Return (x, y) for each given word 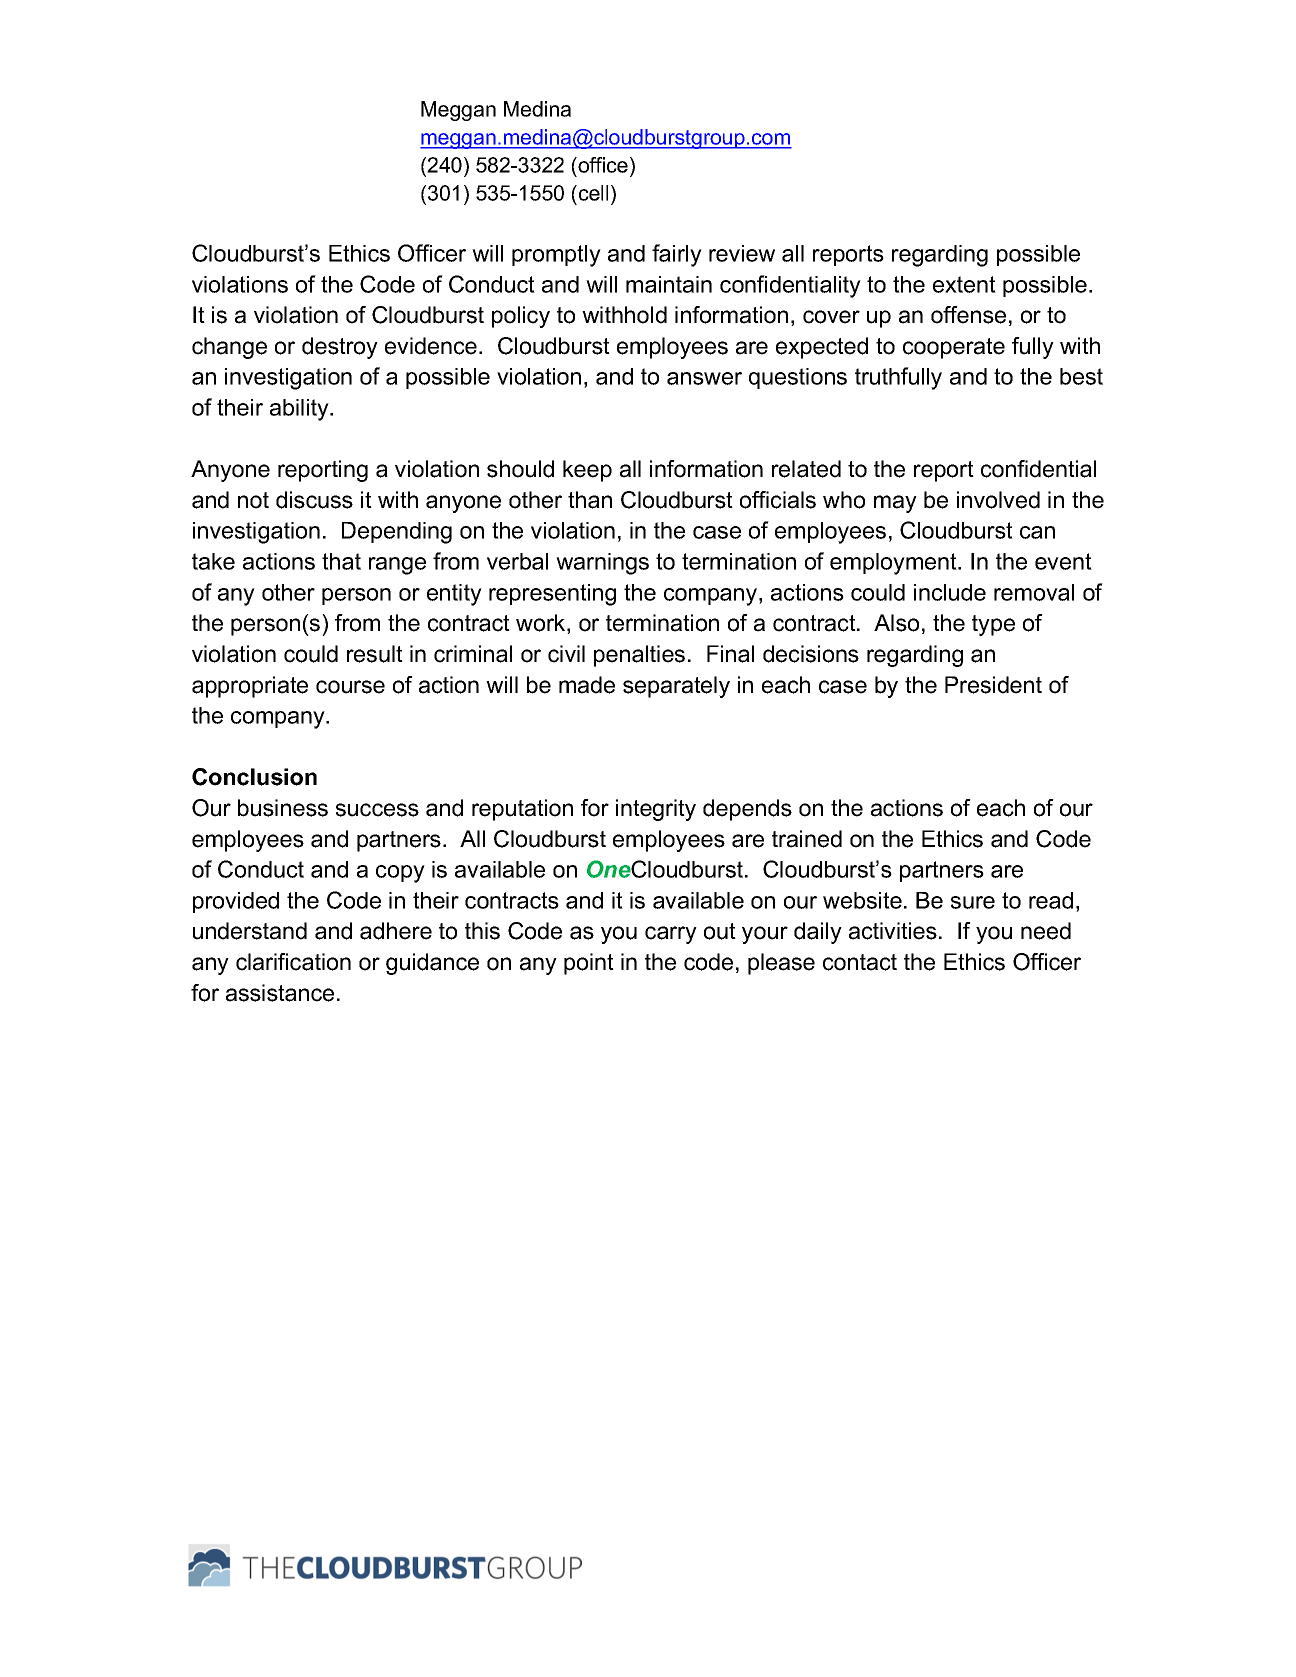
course (350, 687)
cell (592, 193)
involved (998, 500)
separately (676, 687)
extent (964, 284)
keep (587, 471)
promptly (556, 256)
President (993, 685)
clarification (293, 962)
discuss (314, 500)
